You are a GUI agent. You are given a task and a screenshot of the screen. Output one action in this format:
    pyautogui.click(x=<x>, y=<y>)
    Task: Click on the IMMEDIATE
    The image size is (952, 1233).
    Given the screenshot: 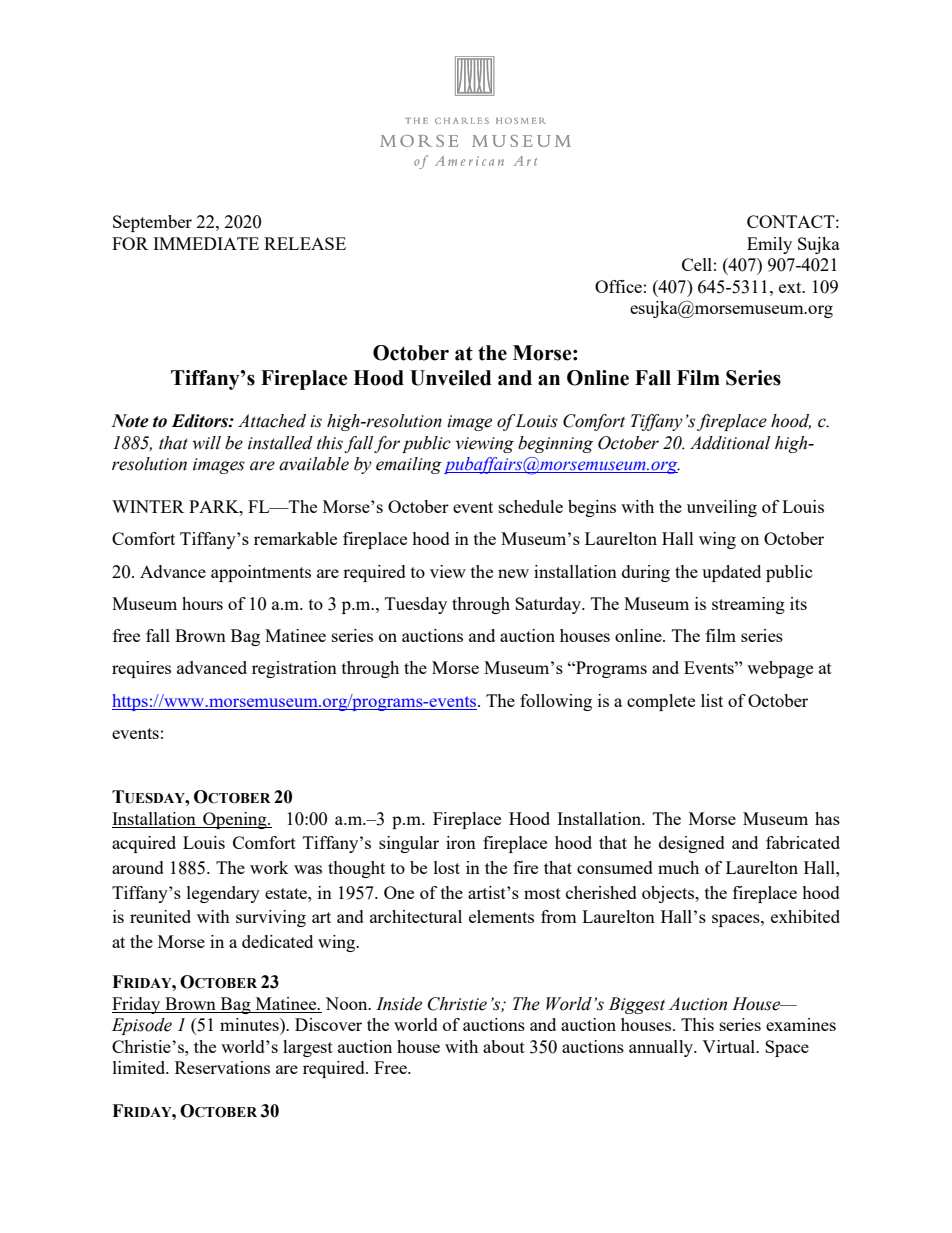 What is the action you would take?
    pyautogui.click(x=206, y=243)
